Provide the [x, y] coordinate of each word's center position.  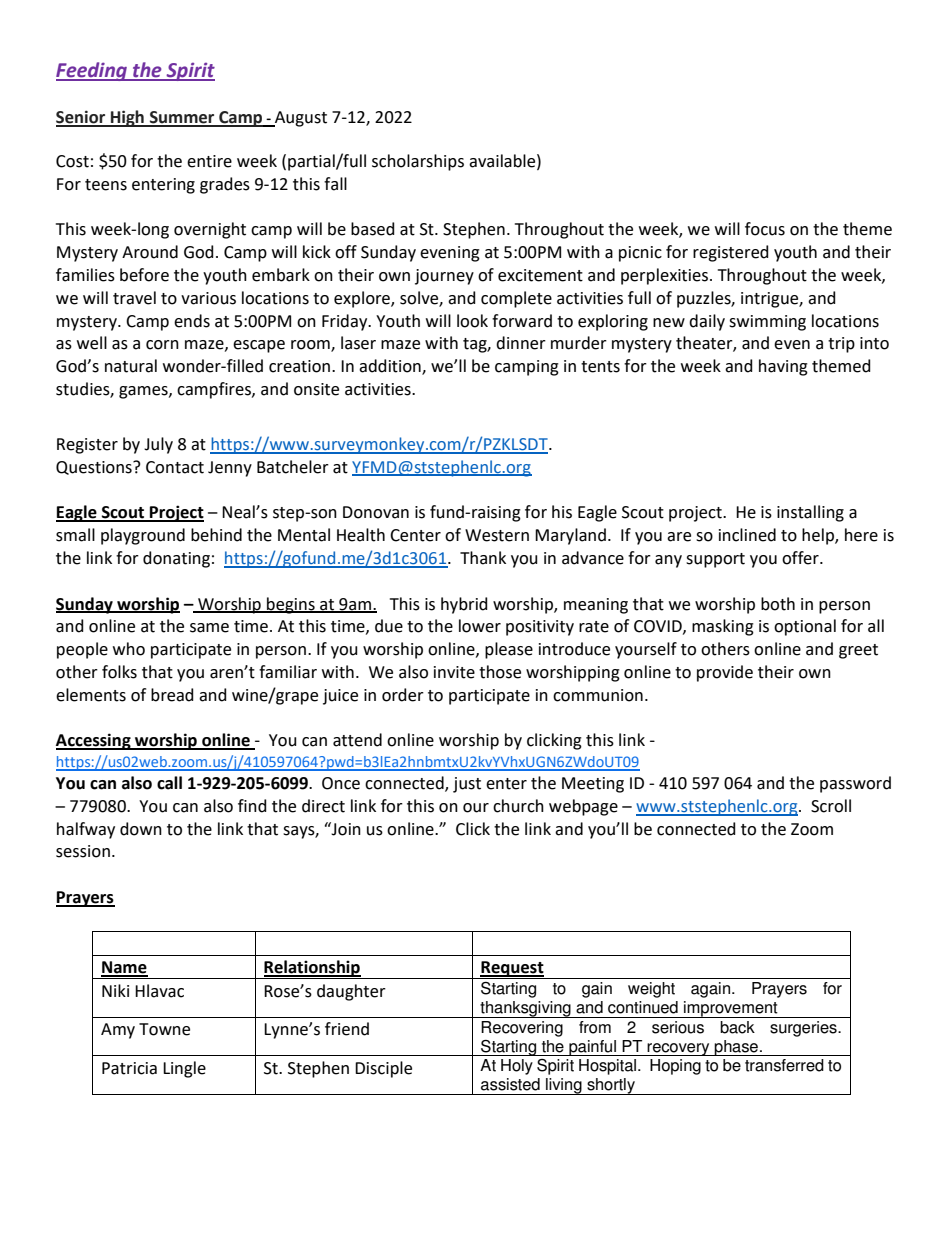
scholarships [418, 162]
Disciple [383, 1069]
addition [391, 367]
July [158, 445]
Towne [164, 1029]
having [783, 367]
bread [172, 695]
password [855, 784]
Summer [182, 118]
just [467, 785]
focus [765, 229]
